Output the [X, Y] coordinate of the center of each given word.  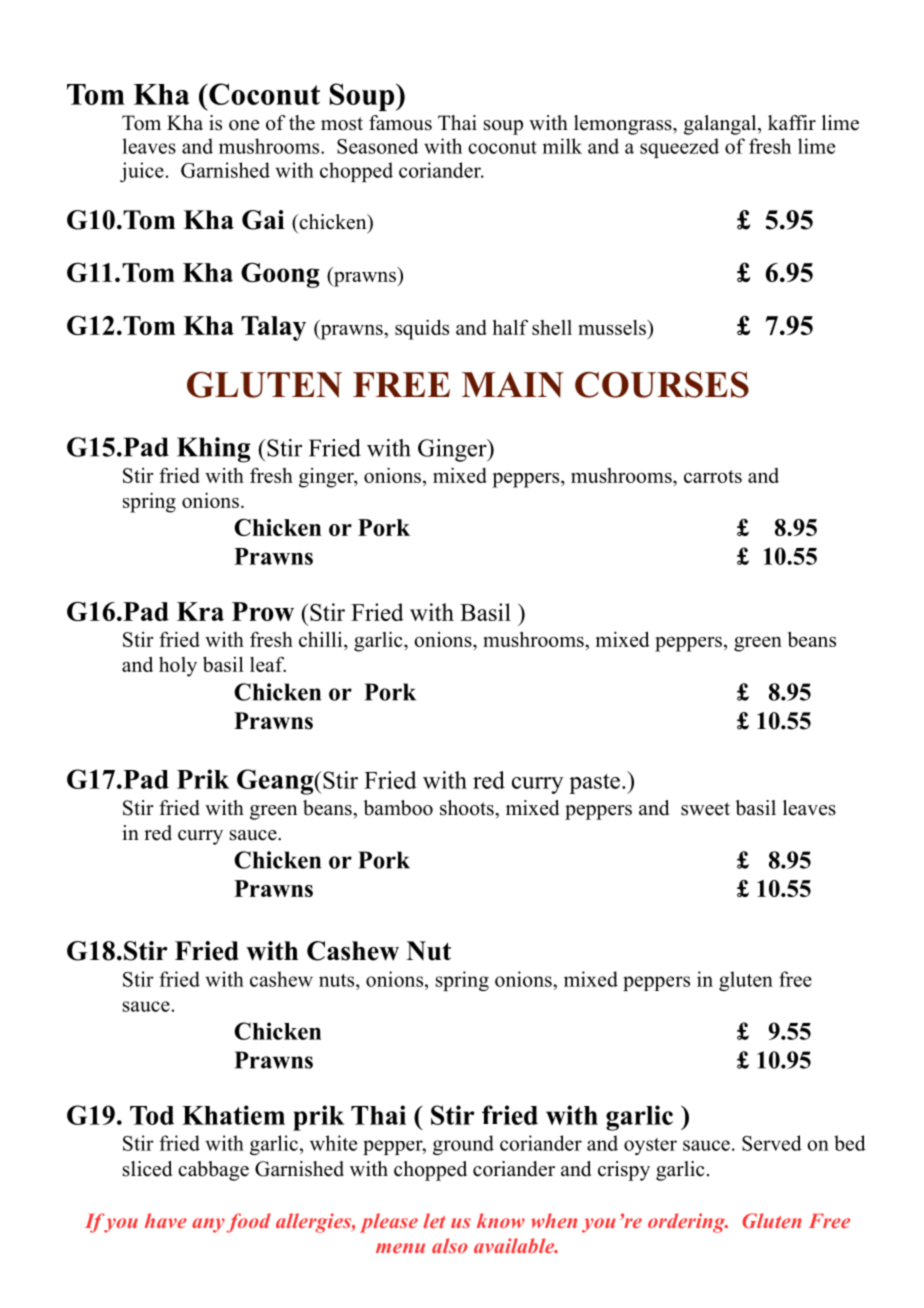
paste [594, 784]
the [302, 123]
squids [422, 329]
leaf [268, 664]
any [208, 1225]
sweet [705, 809]
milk [562, 146]
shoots [468, 808]
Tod [152, 1115]
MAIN [513, 385]
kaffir [792, 122]
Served [772, 1143]
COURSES [662, 384]
